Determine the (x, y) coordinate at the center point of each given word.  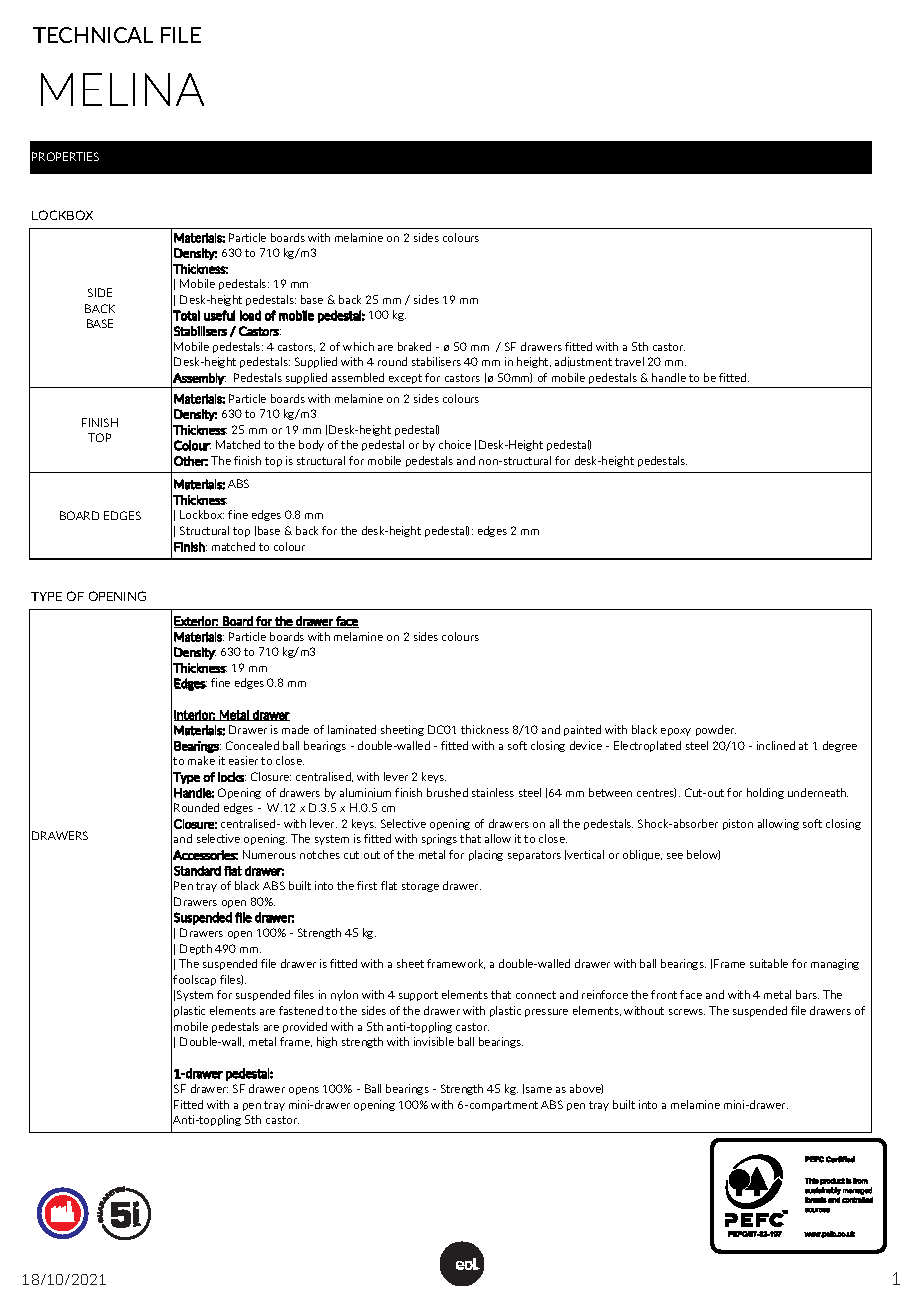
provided (305, 1027)
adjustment (583, 362)
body (311, 445)
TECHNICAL (93, 35)
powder (716, 730)
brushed (447, 792)
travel (629, 361)
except (405, 379)
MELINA (122, 89)
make (201, 760)
